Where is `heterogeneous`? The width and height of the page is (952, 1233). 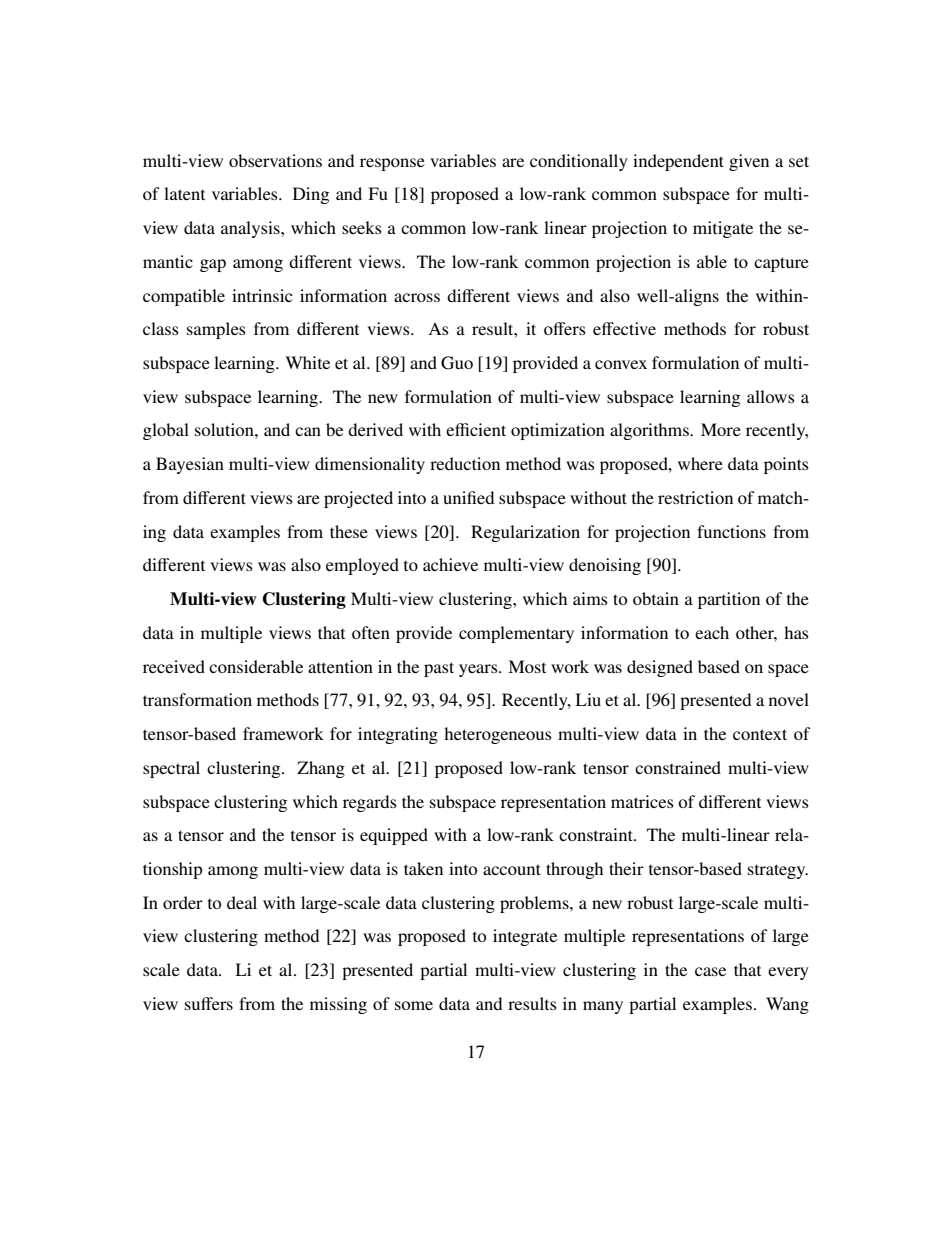 heterogeneous is located at coordinates (498, 735).
